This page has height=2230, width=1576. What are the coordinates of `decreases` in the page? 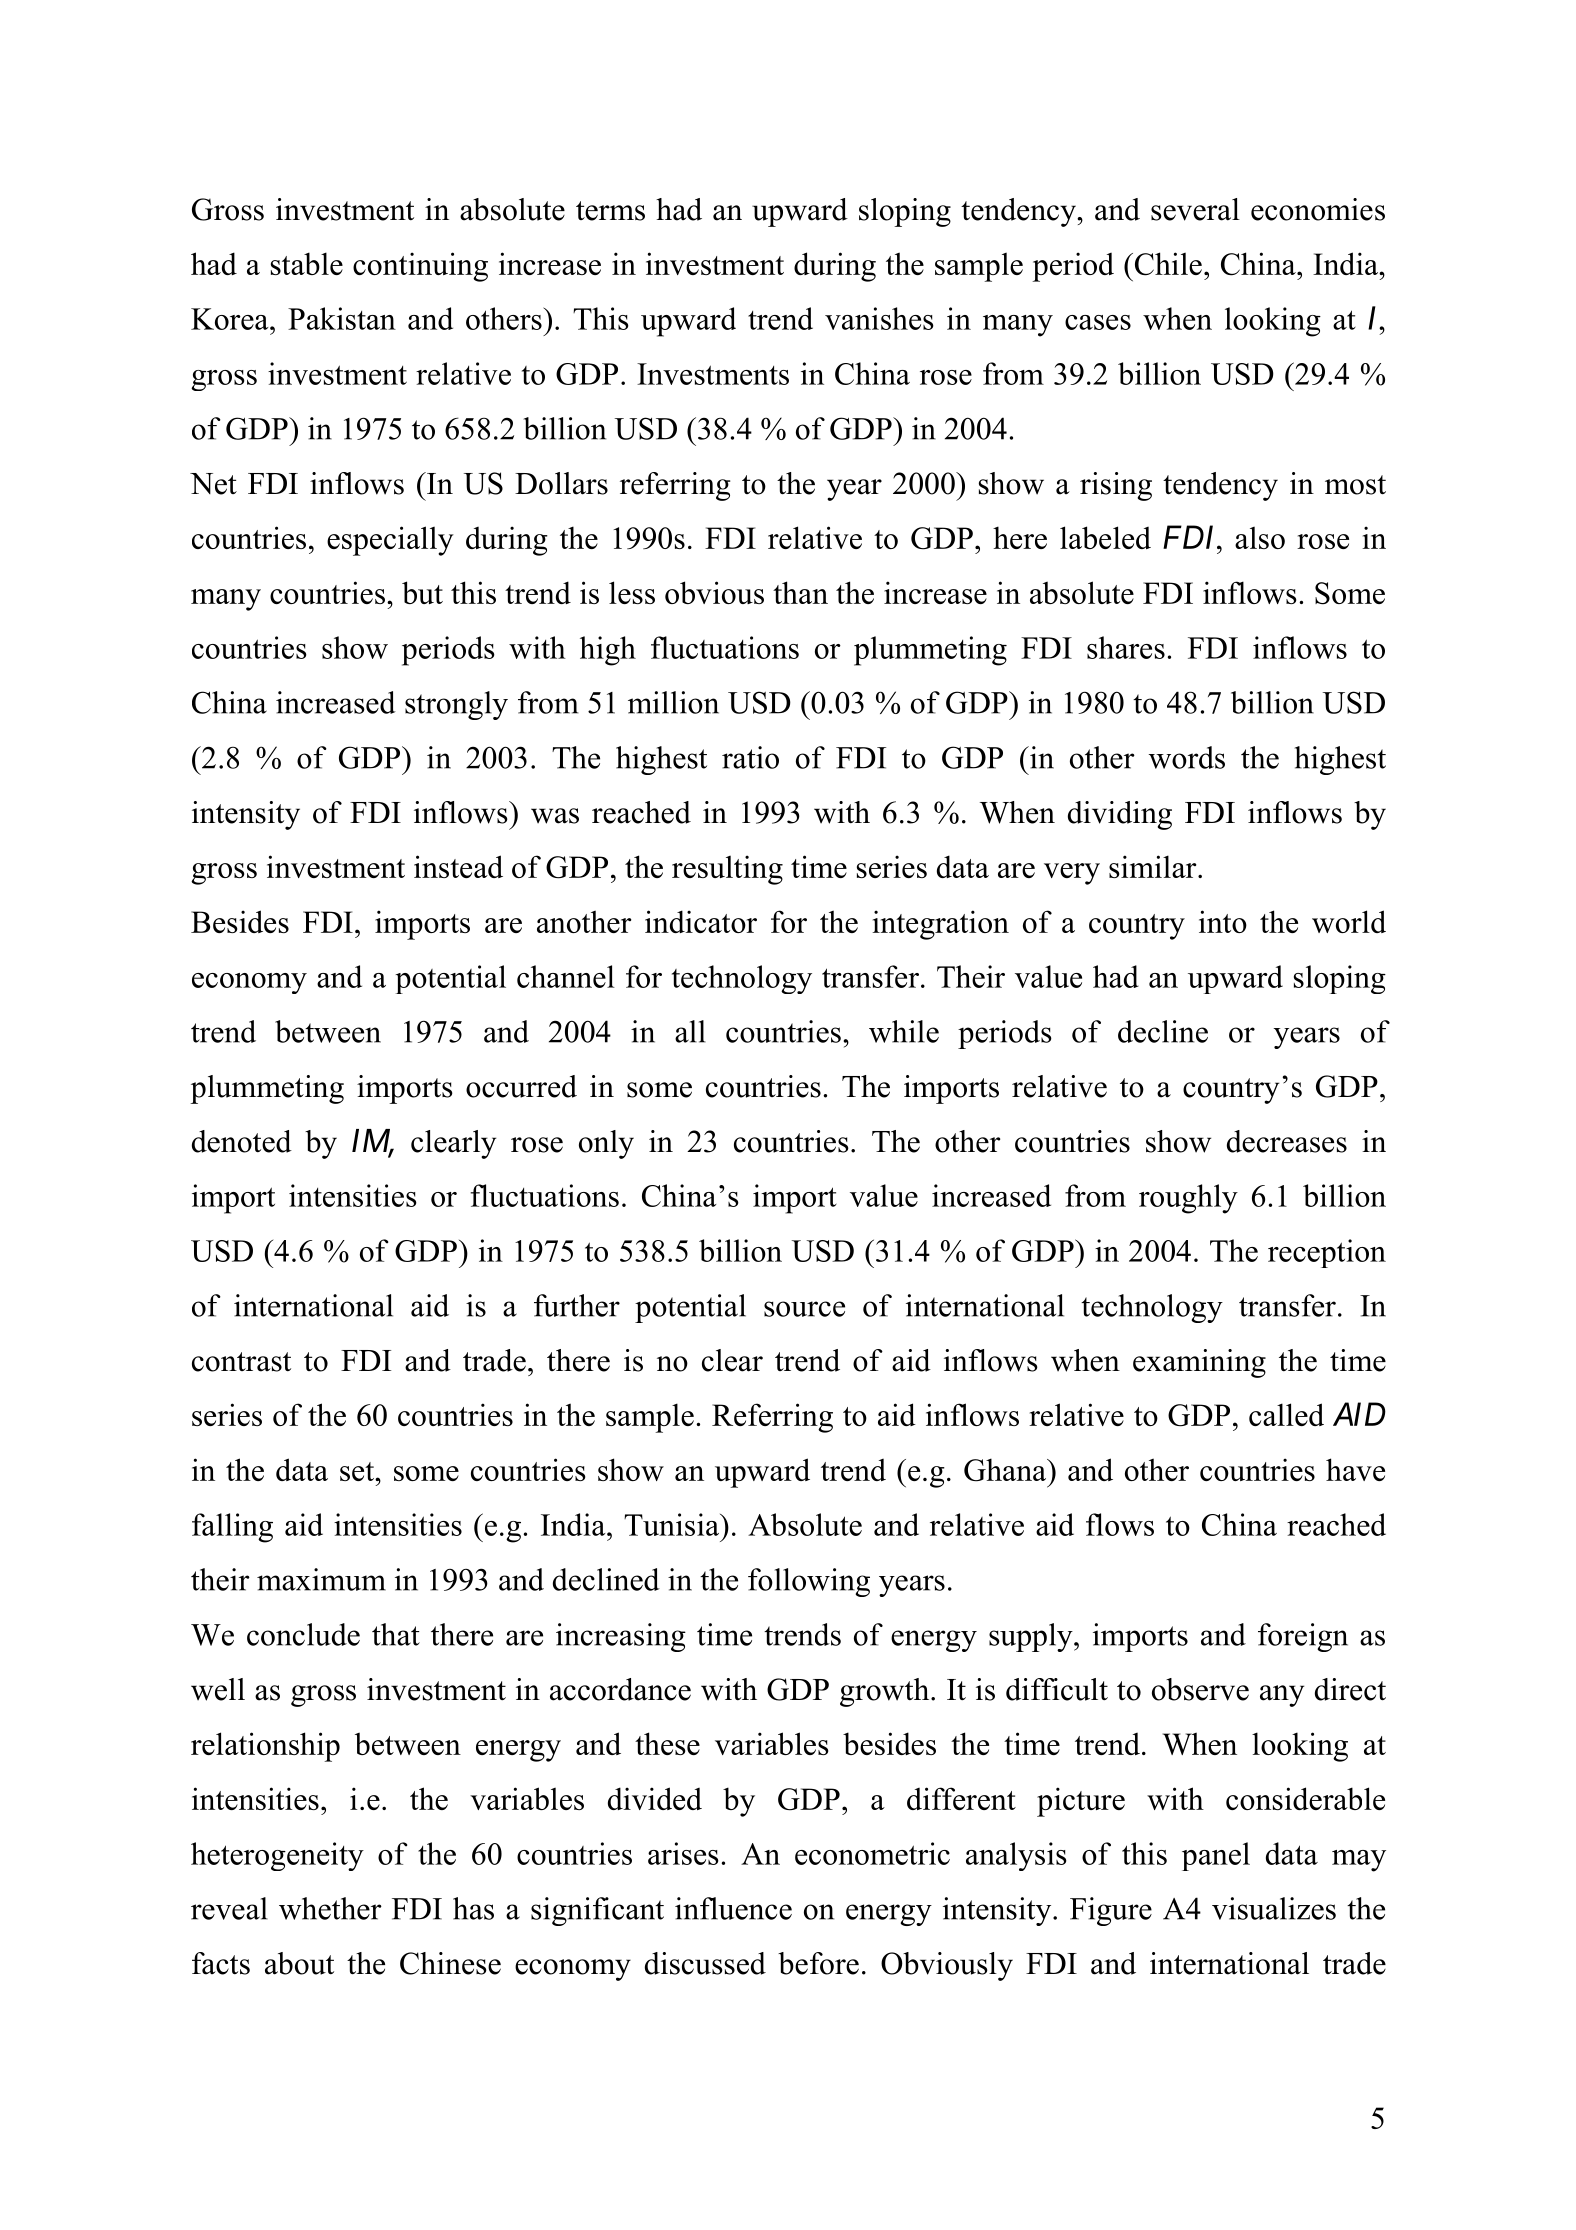 It's located at (1287, 1141).
